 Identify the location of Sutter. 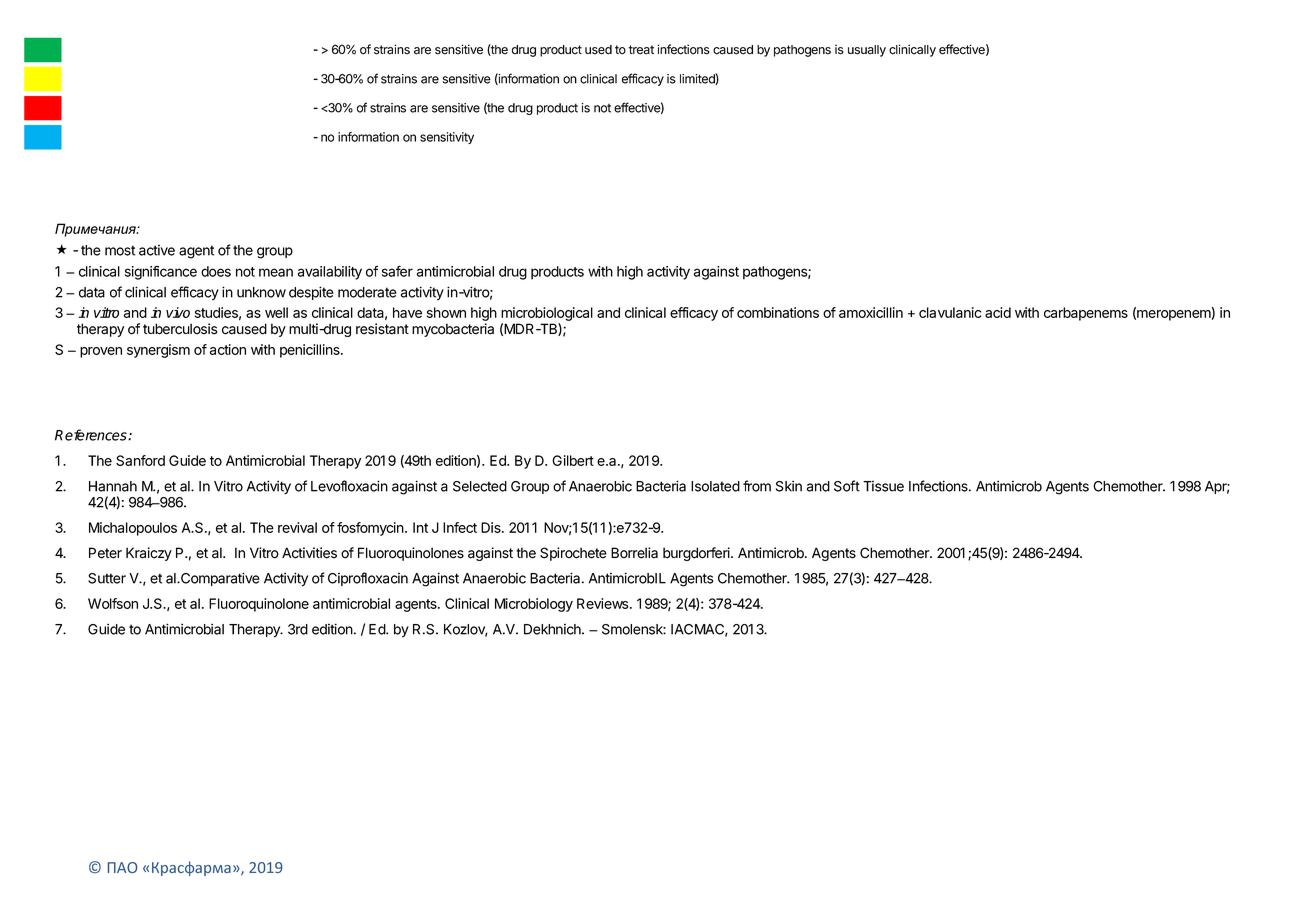
(107, 578).
